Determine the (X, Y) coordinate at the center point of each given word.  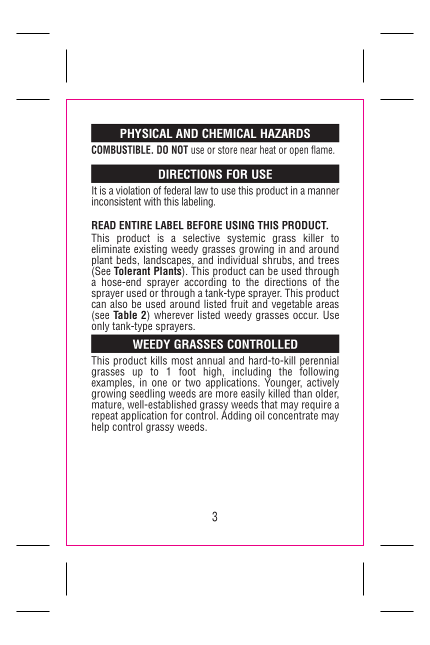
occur (305, 315)
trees (328, 260)
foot (187, 371)
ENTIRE (135, 225)
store (227, 150)
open (298, 151)
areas (327, 304)
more (227, 394)
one (159, 383)
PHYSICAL (146, 133)
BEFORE (204, 225)
